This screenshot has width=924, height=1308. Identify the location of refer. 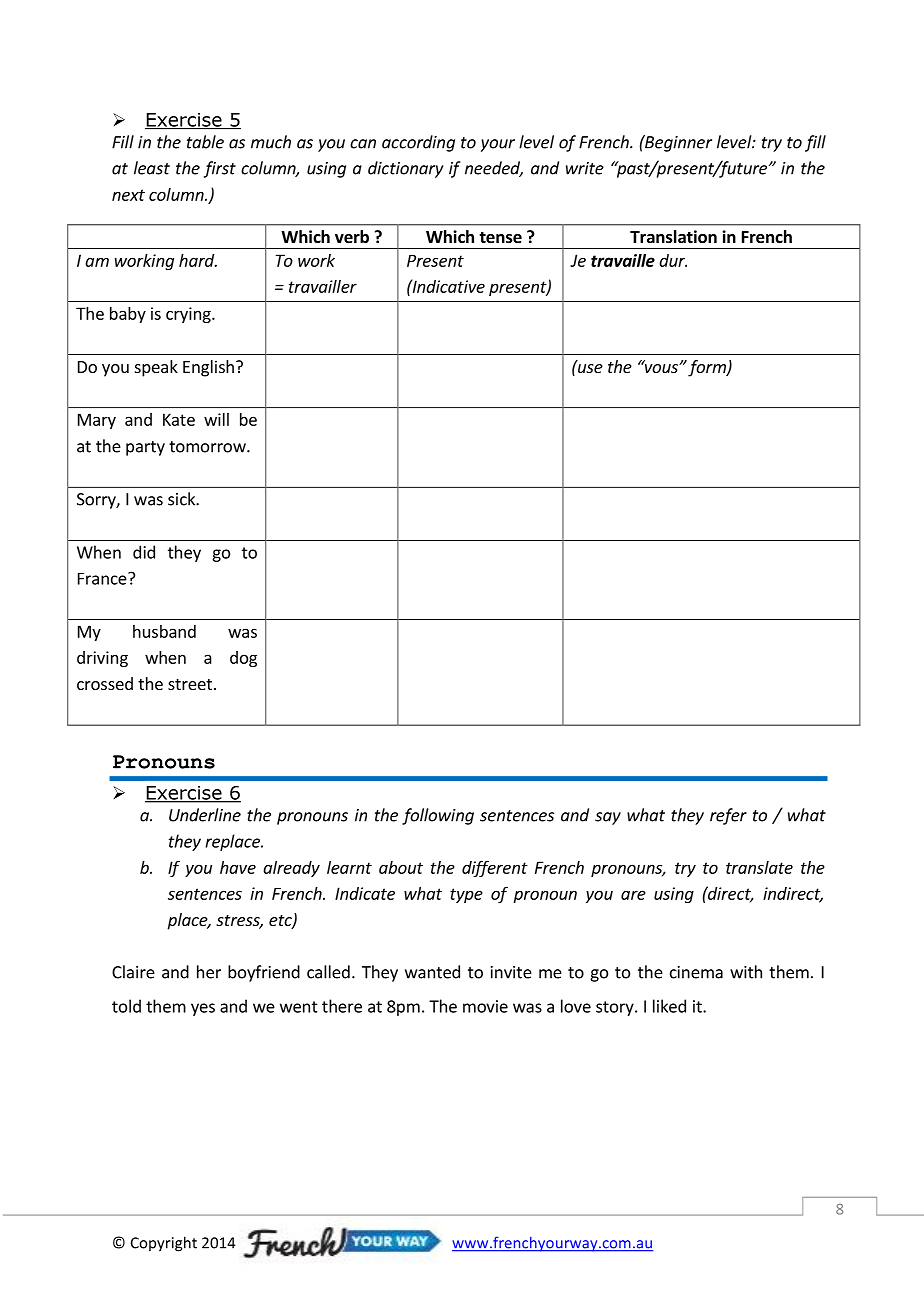
(728, 816).
